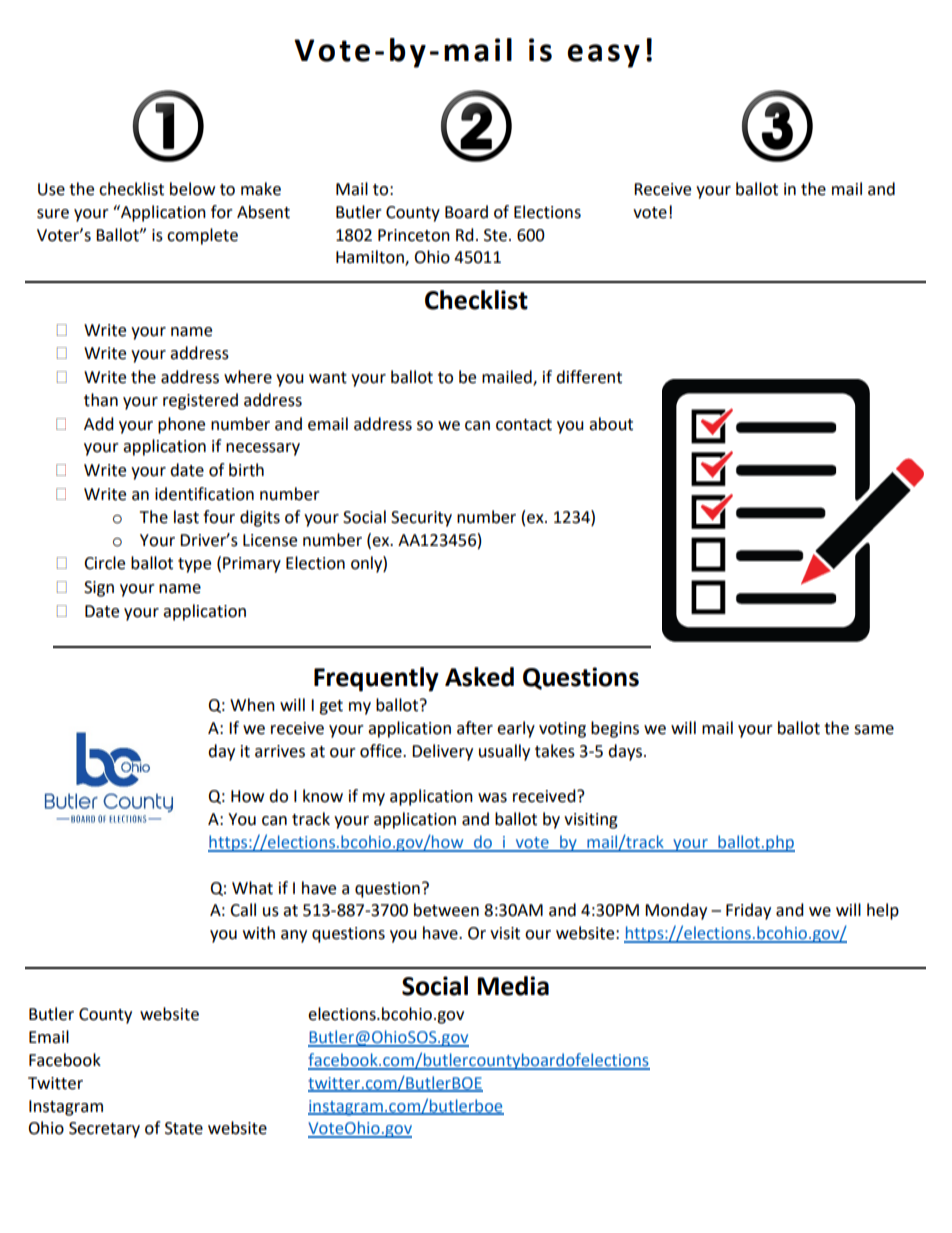  I want to click on below, so click(192, 189).
